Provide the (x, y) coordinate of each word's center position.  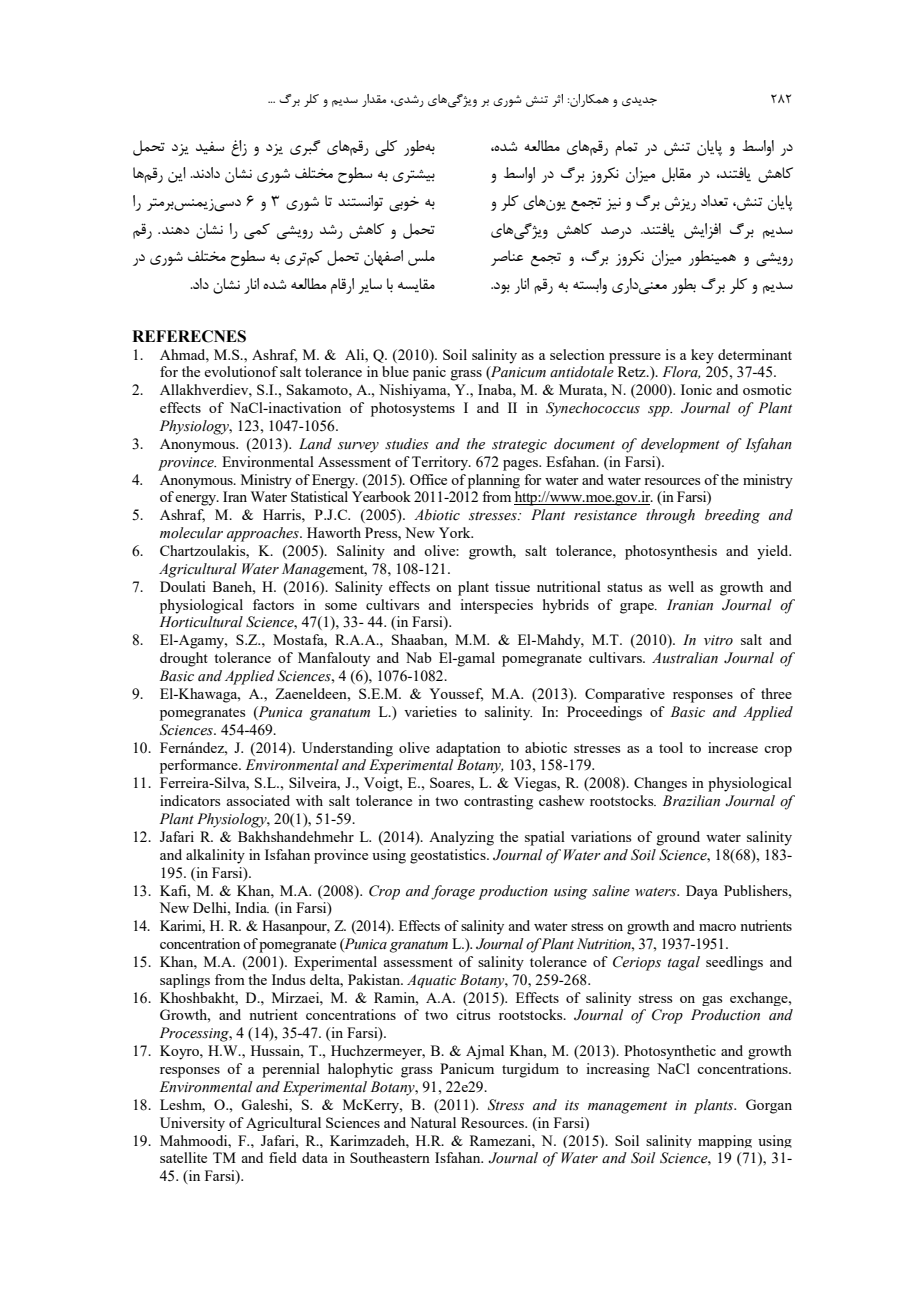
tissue (512, 586)
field (283, 1157)
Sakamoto (318, 389)
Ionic (696, 389)
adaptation (468, 749)
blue (395, 371)
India (252, 907)
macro (717, 927)
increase (733, 747)
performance (200, 766)
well (681, 586)
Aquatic (431, 981)
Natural (433, 1122)
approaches (264, 534)
